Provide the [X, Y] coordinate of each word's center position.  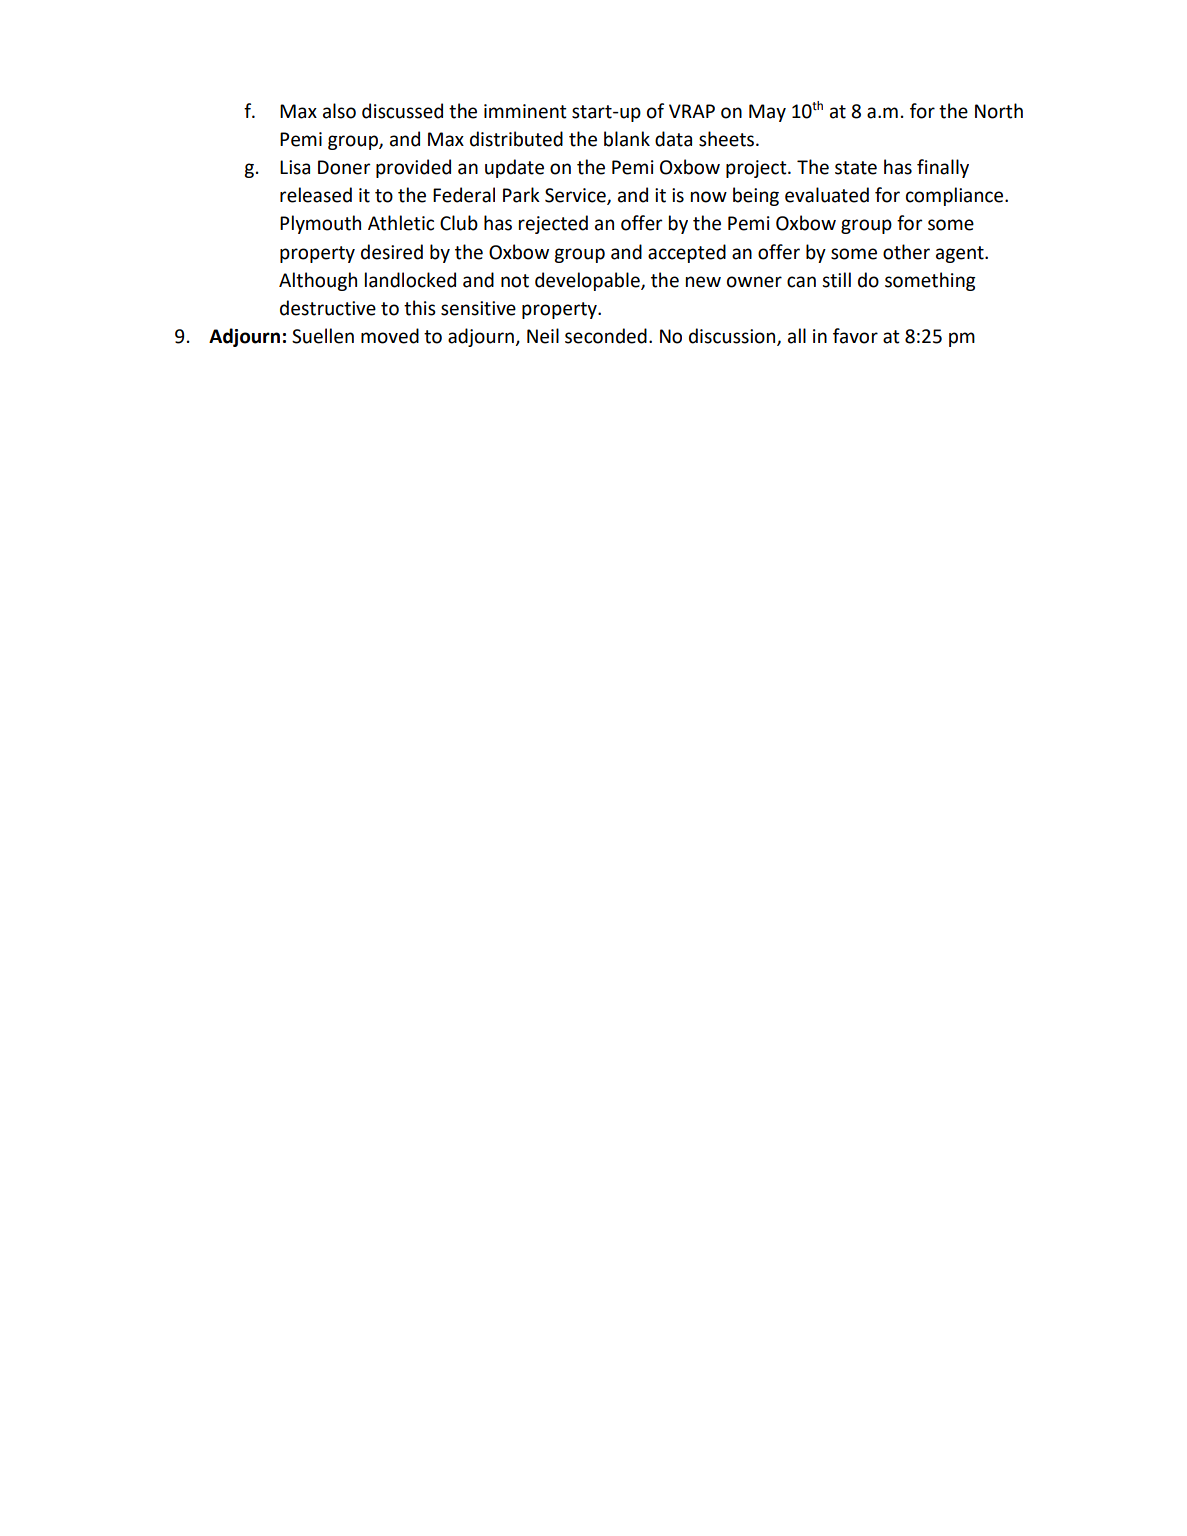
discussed [402, 111]
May [767, 113]
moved [390, 336]
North [999, 111]
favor [855, 336]
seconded [606, 336]
